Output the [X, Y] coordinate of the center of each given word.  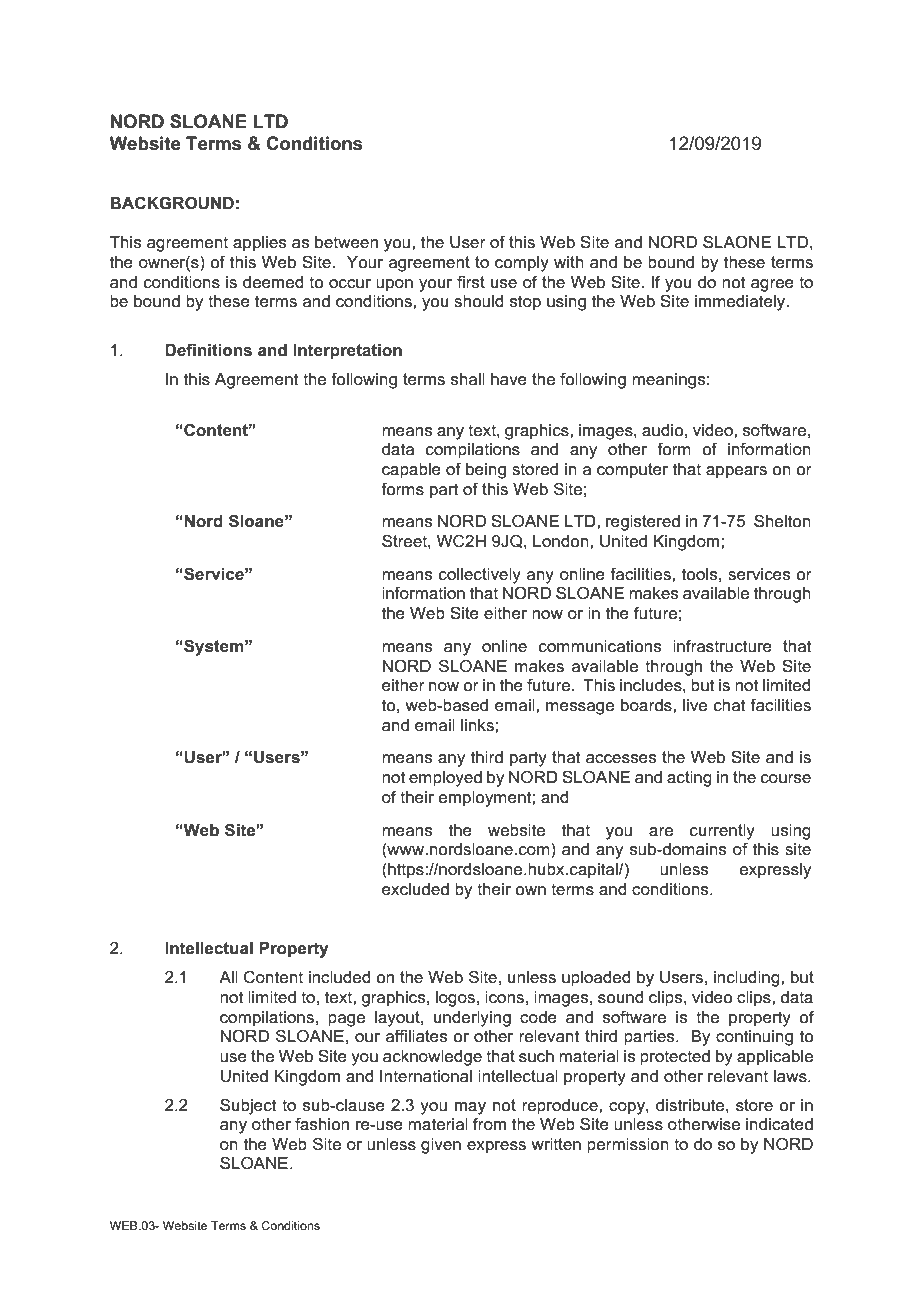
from [489, 1123]
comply [522, 264]
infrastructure [722, 646]
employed [445, 779]
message [580, 708]
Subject [248, 1106]
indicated [779, 1124]
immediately [741, 303]
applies [259, 244]
